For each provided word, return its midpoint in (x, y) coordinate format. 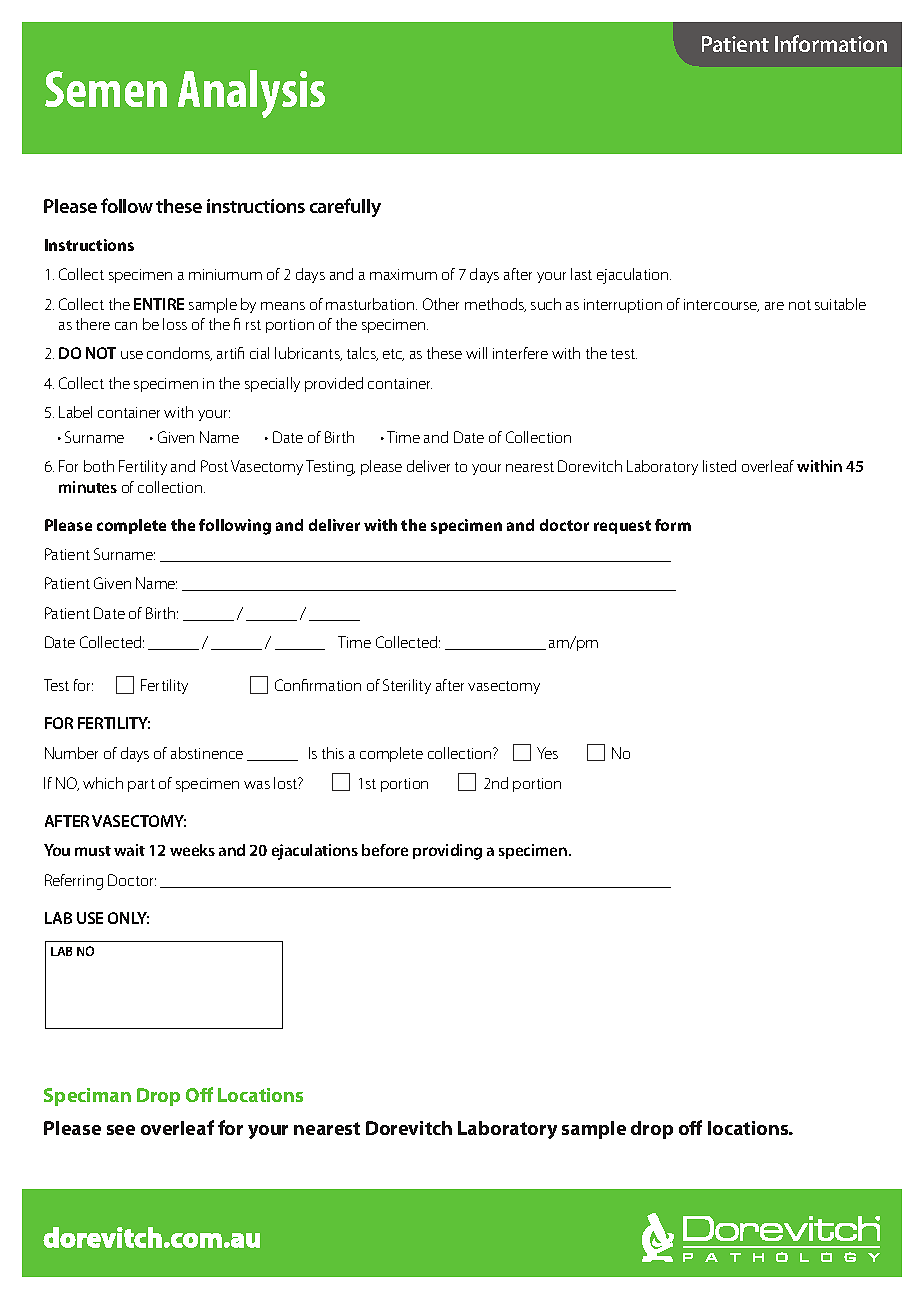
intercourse (721, 305)
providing (447, 852)
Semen (106, 89)
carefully (345, 207)
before (385, 850)
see (121, 1130)
